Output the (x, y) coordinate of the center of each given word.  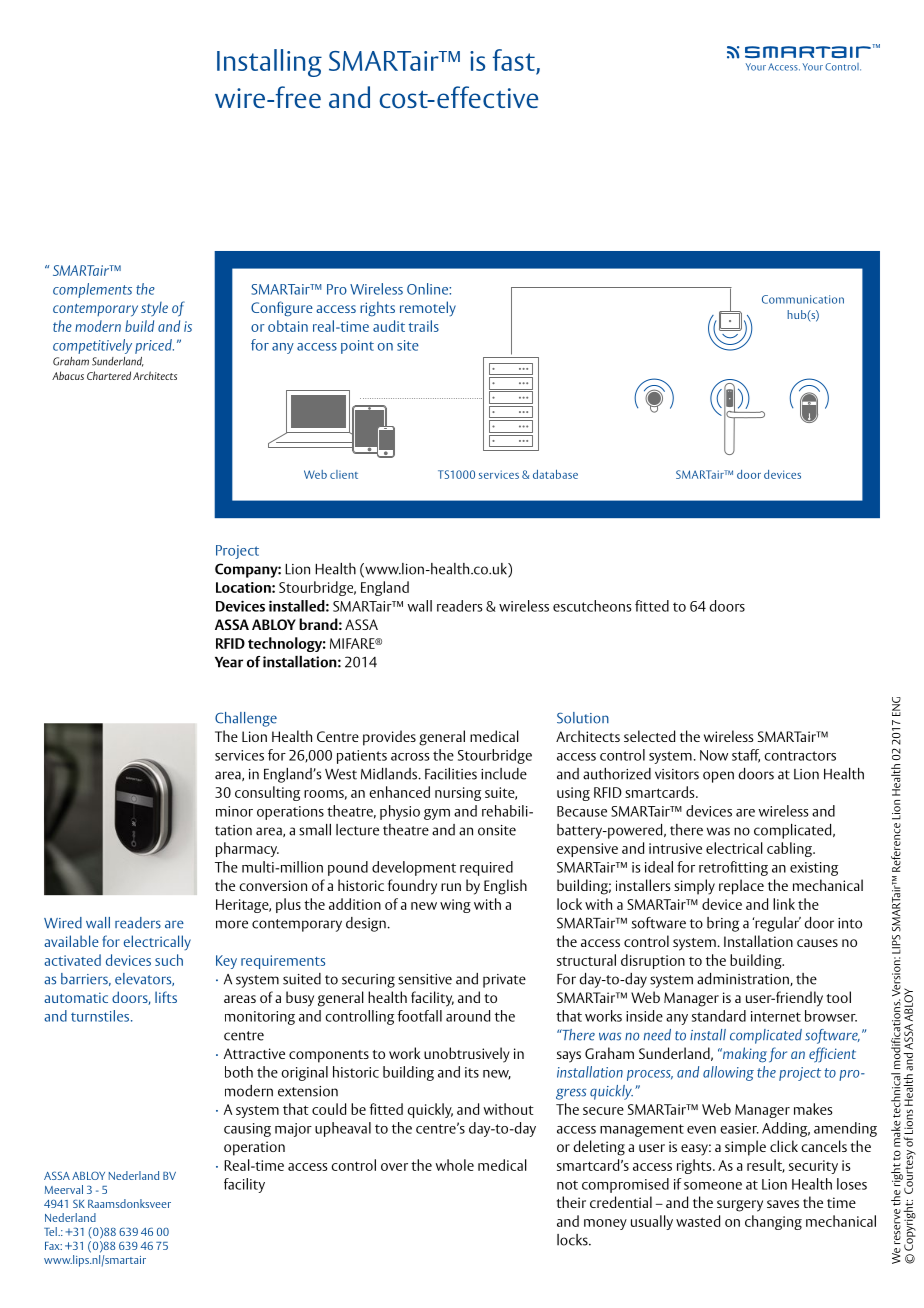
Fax (53, 1246)
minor (234, 811)
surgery (740, 1206)
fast (514, 60)
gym (437, 814)
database (555, 474)
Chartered (109, 375)
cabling (791, 849)
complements (92, 290)
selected (649, 736)
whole (455, 1165)
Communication (803, 299)
